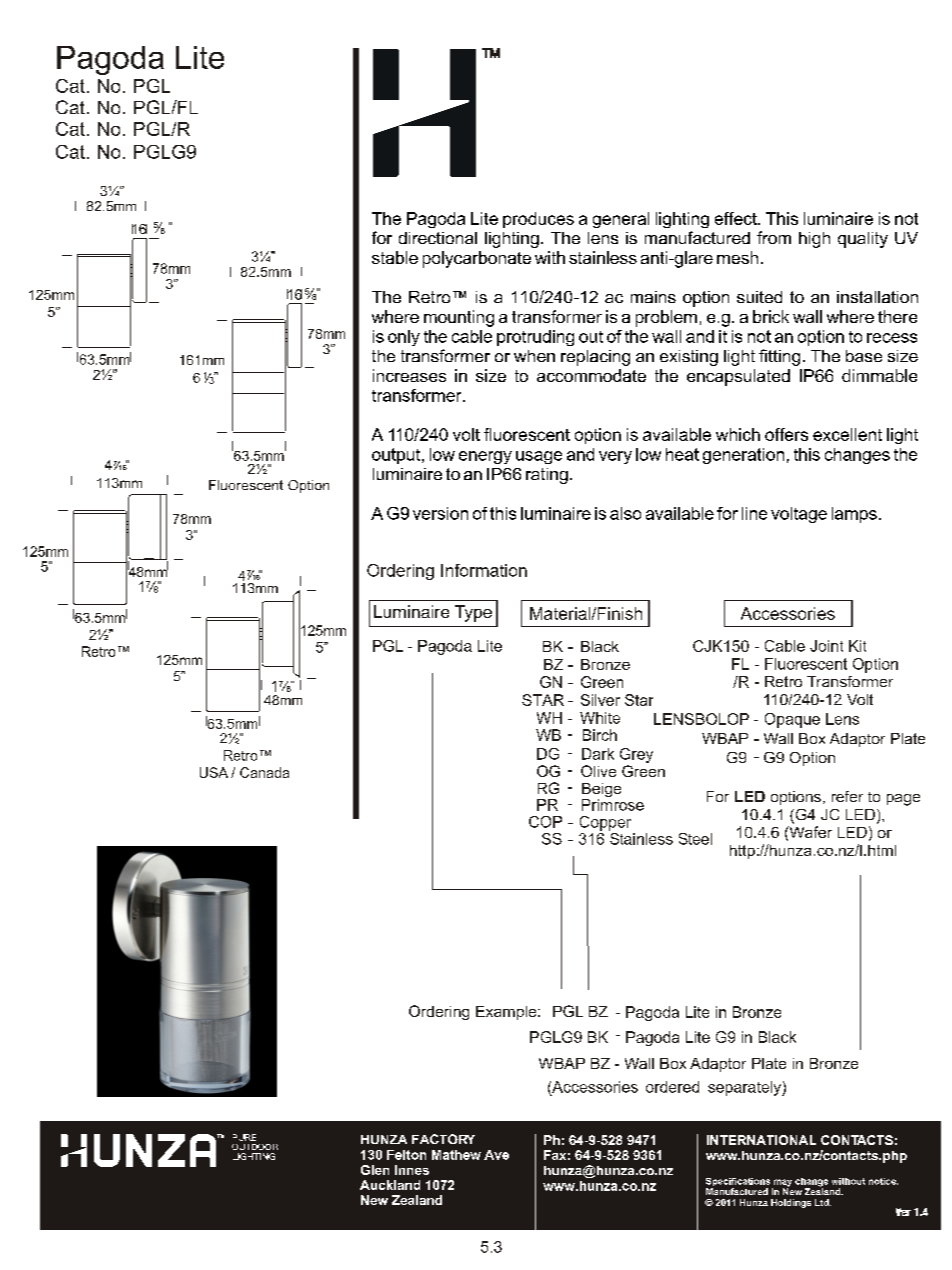 The image size is (952, 1270). What do you see at coordinates (814, 240) in the screenshot?
I see `high` at bounding box center [814, 240].
